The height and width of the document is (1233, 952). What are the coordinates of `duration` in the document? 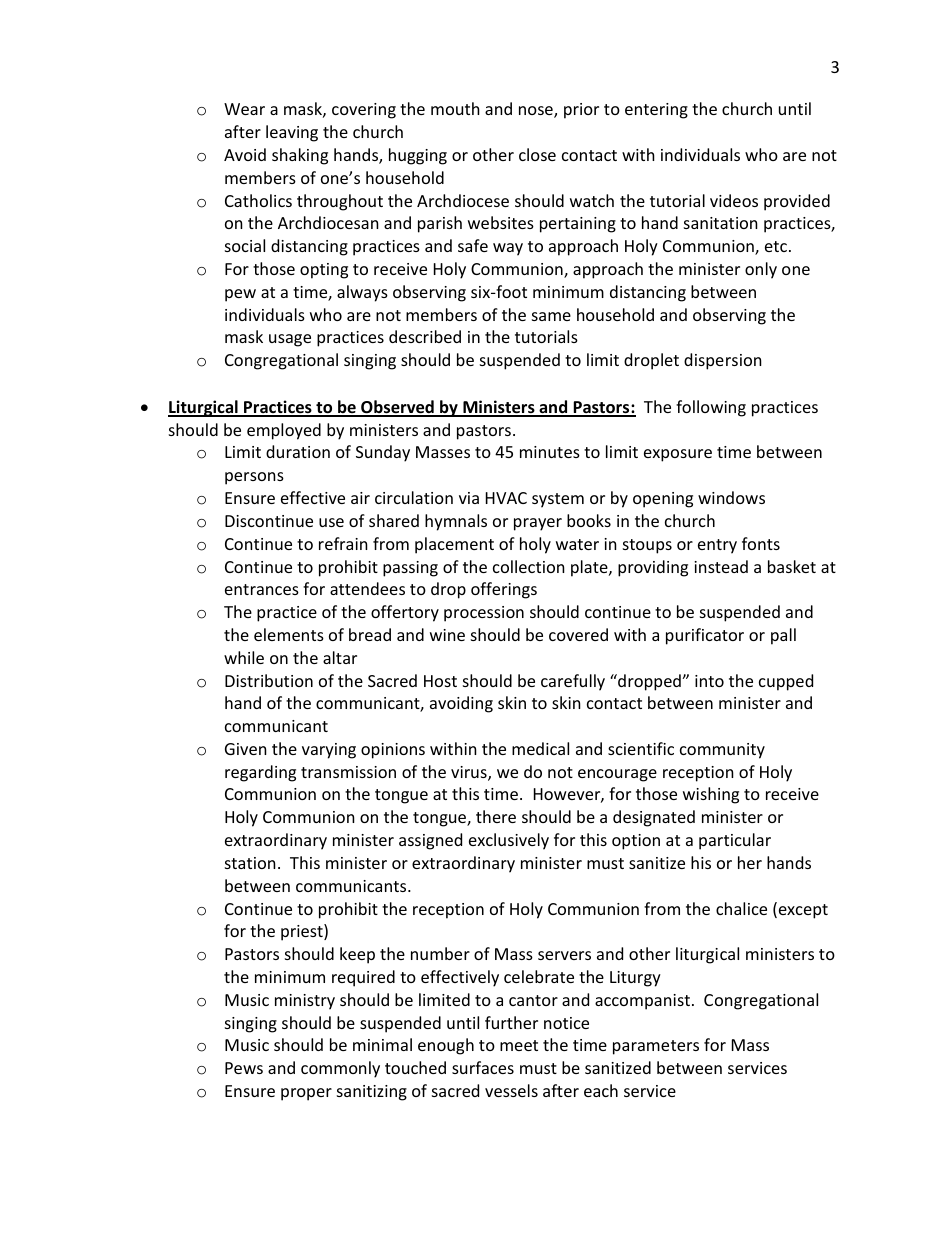 It's located at (298, 451).
